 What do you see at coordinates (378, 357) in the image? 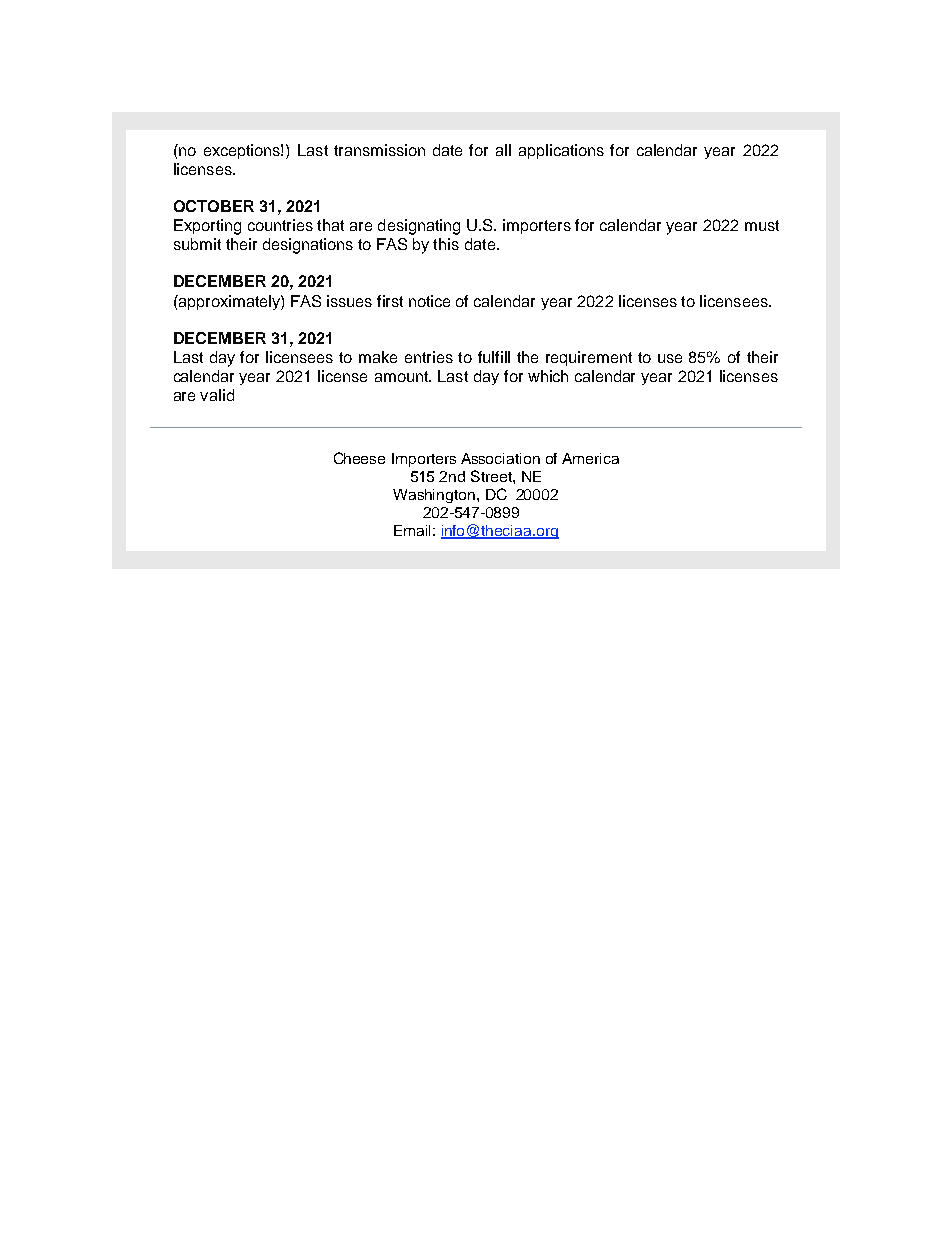
I see `make` at bounding box center [378, 357].
